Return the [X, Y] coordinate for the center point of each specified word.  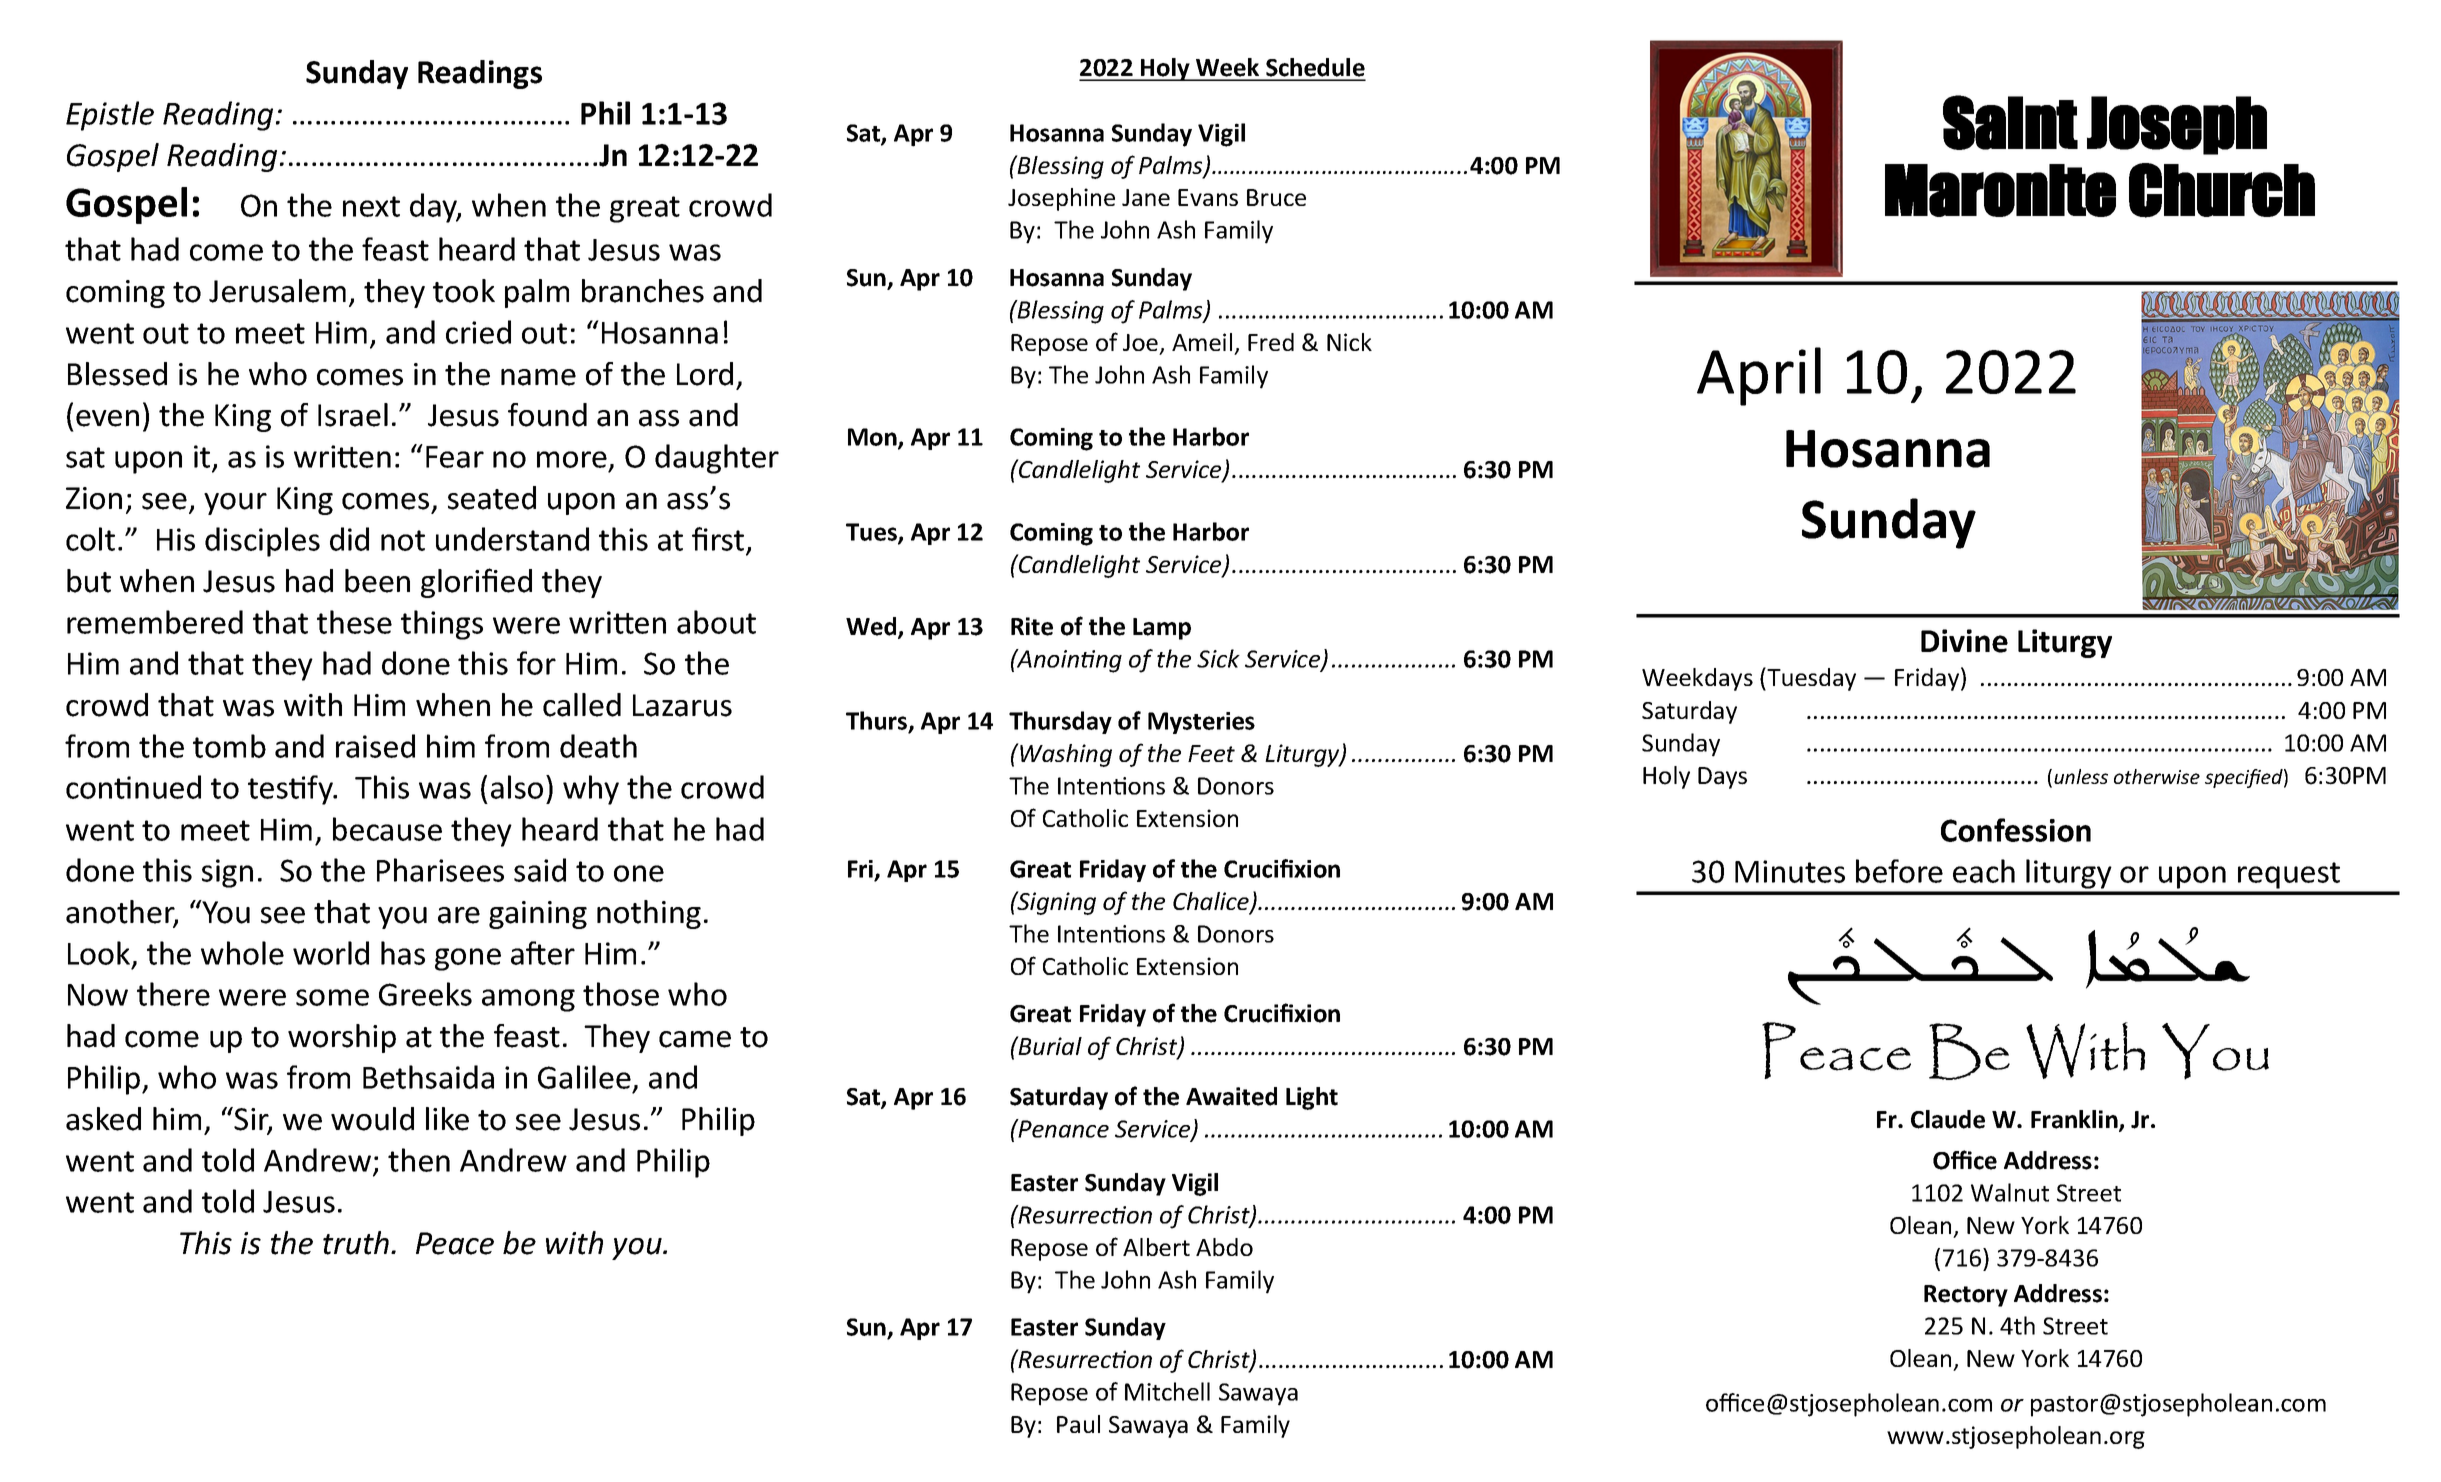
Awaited [1231, 1096]
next [371, 206]
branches [643, 291]
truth [357, 1243]
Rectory [1966, 1296]
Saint [2010, 122]
